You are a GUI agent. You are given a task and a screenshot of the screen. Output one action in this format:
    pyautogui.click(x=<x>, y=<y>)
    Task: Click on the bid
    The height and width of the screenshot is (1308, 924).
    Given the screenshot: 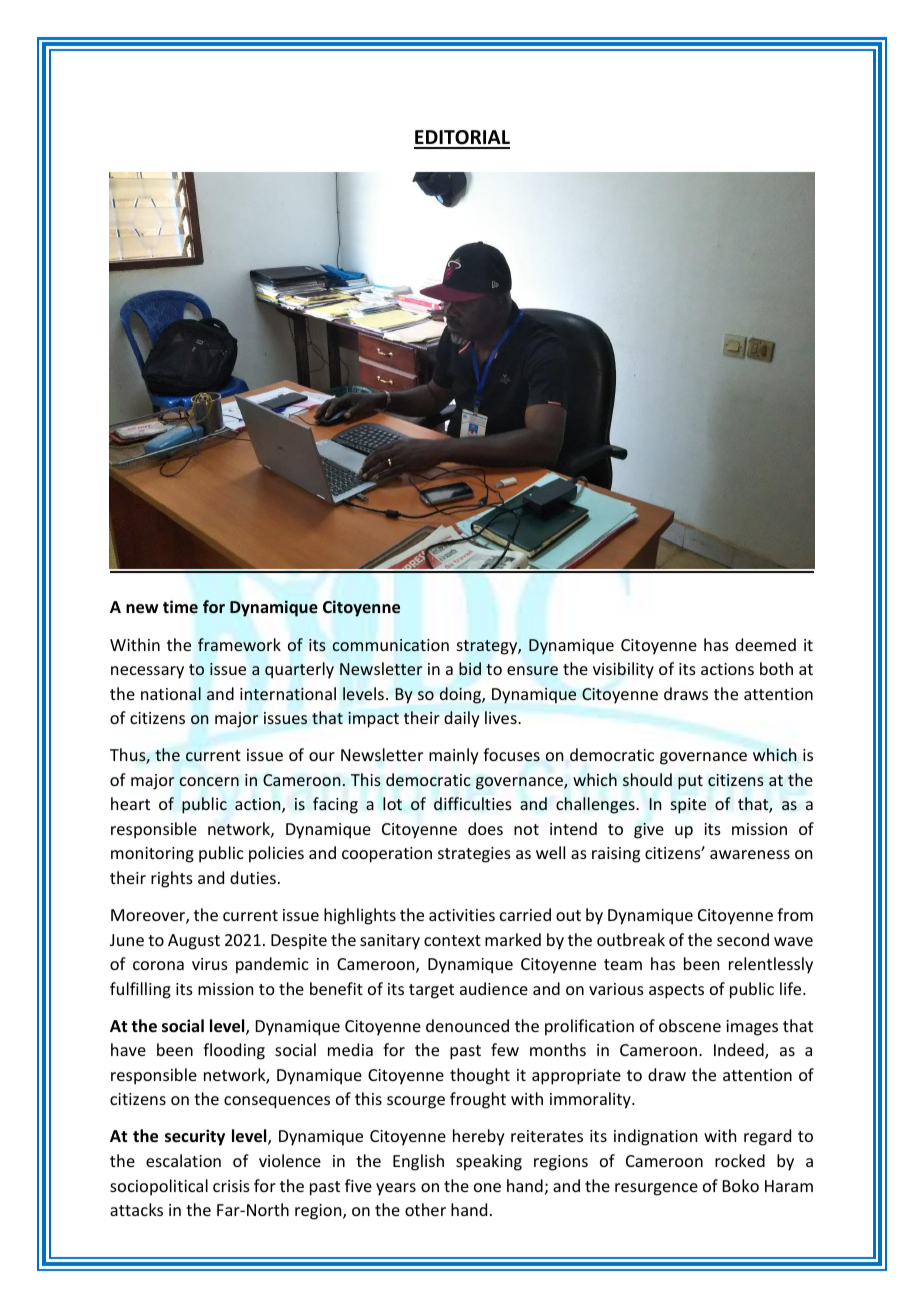 What is the action you would take?
    pyautogui.click(x=470, y=668)
